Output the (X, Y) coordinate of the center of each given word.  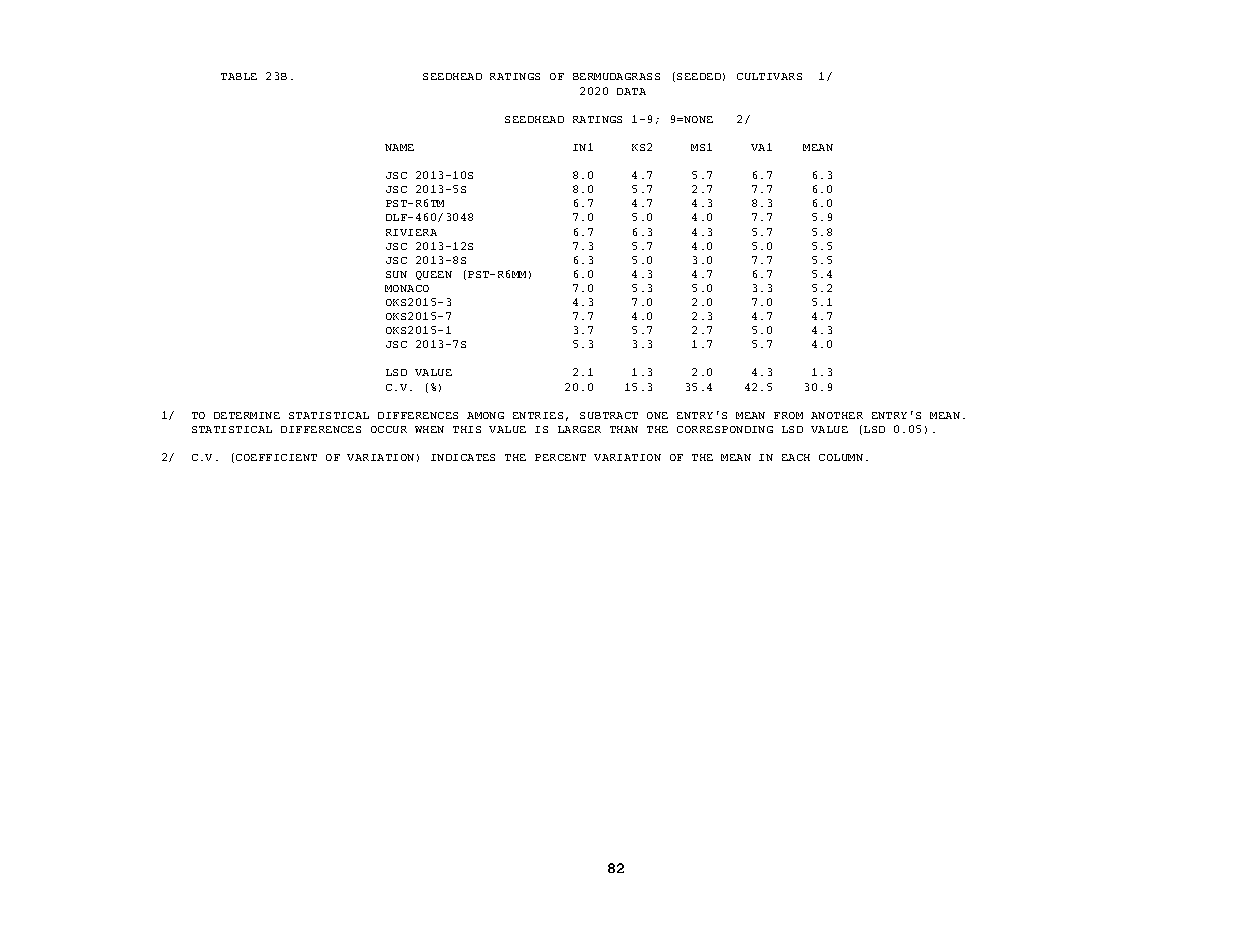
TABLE (239, 76)
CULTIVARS (769, 76)
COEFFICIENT (276, 457)
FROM (788, 415)
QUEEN (434, 275)
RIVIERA (411, 232)
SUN (396, 274)
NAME (399, 147)
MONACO (407, 288)
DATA (631, 91)
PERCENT (560, 457)
